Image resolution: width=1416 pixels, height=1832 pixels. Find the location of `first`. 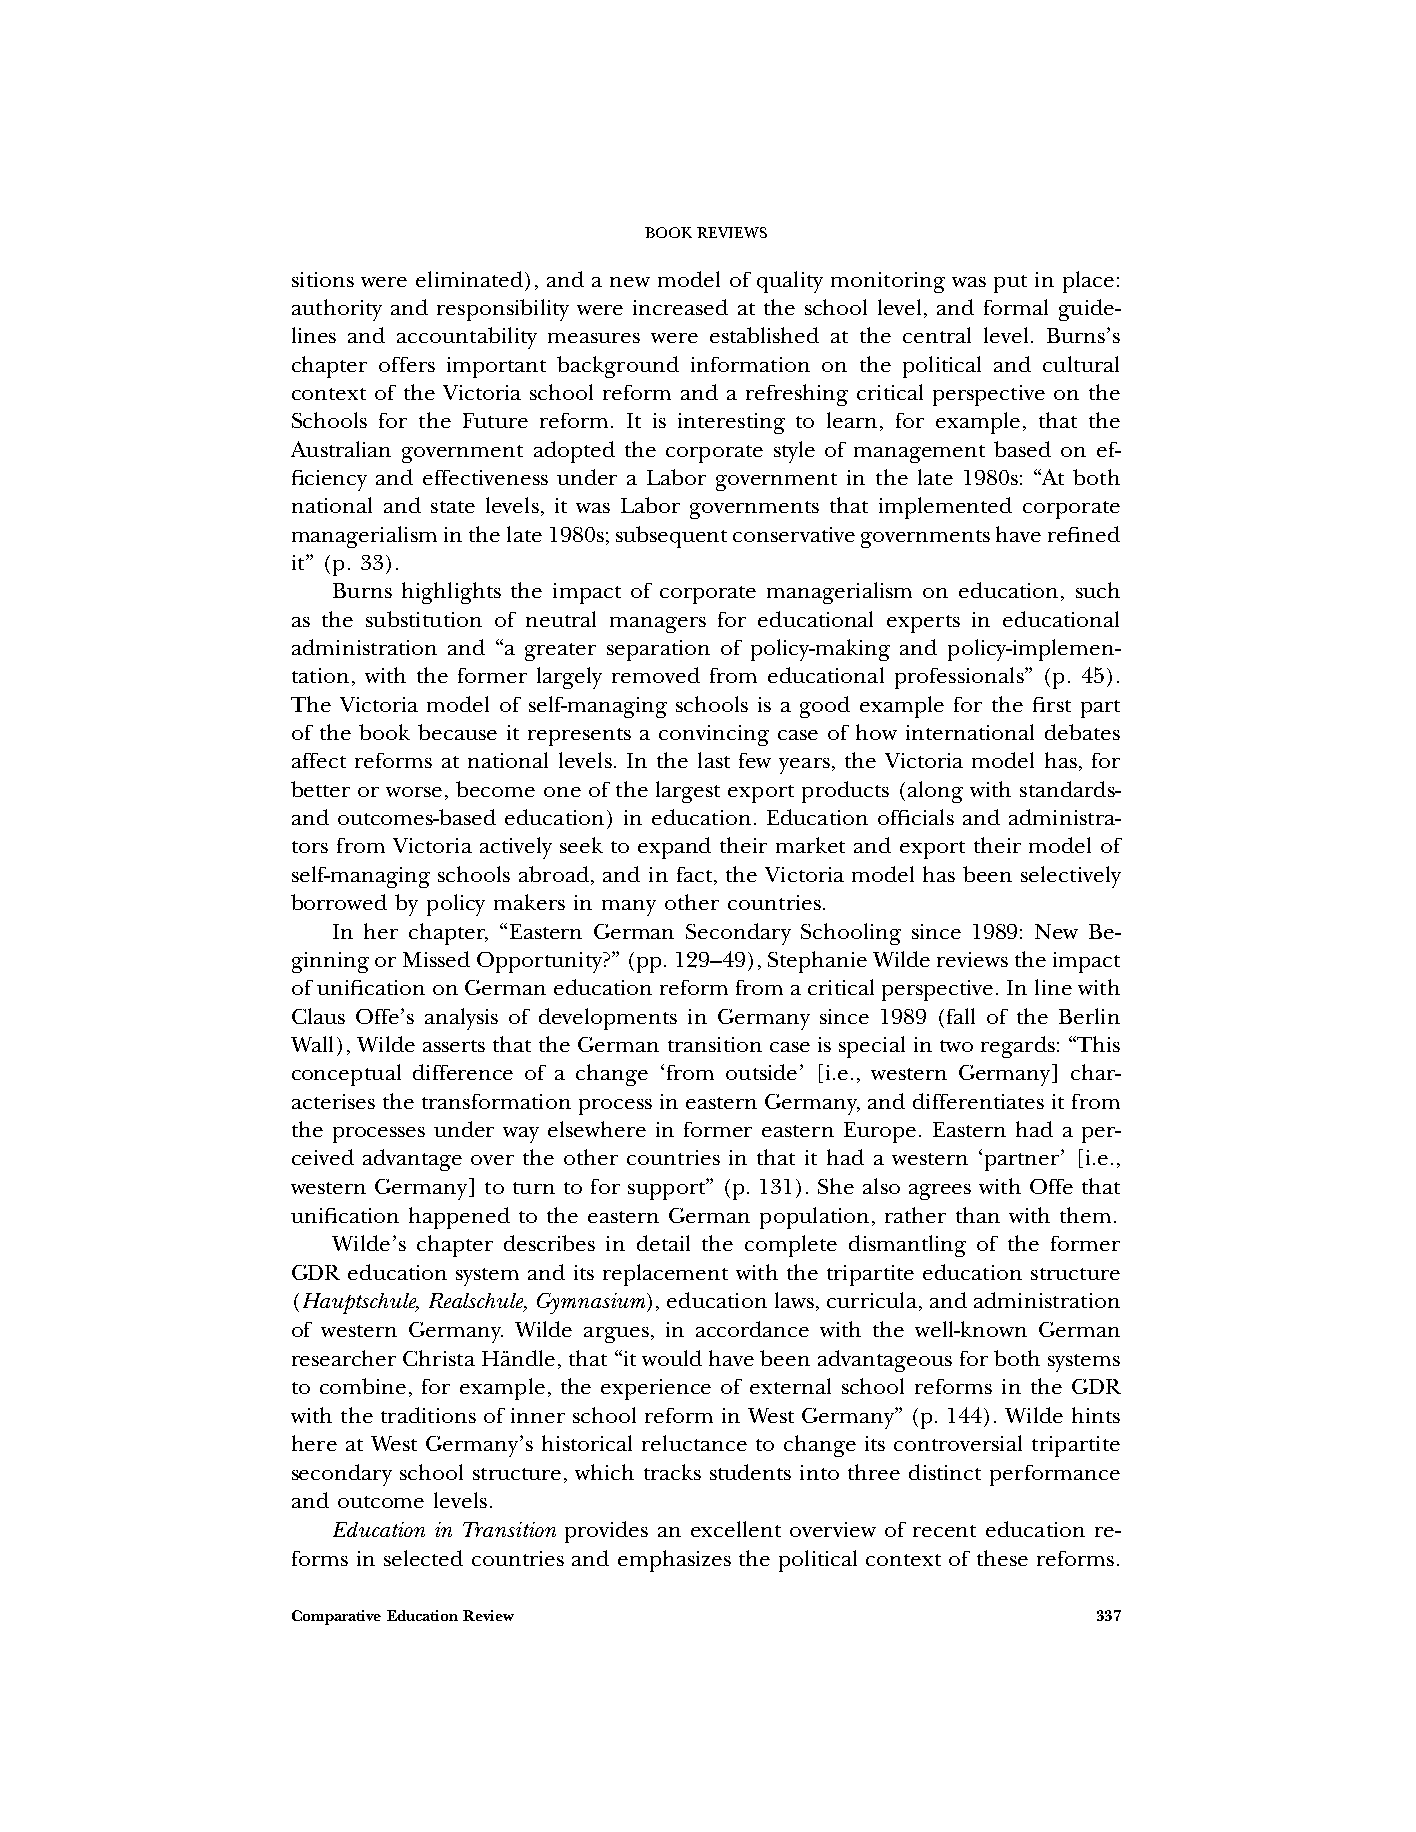

first is located at coordinates (1052, 704).
